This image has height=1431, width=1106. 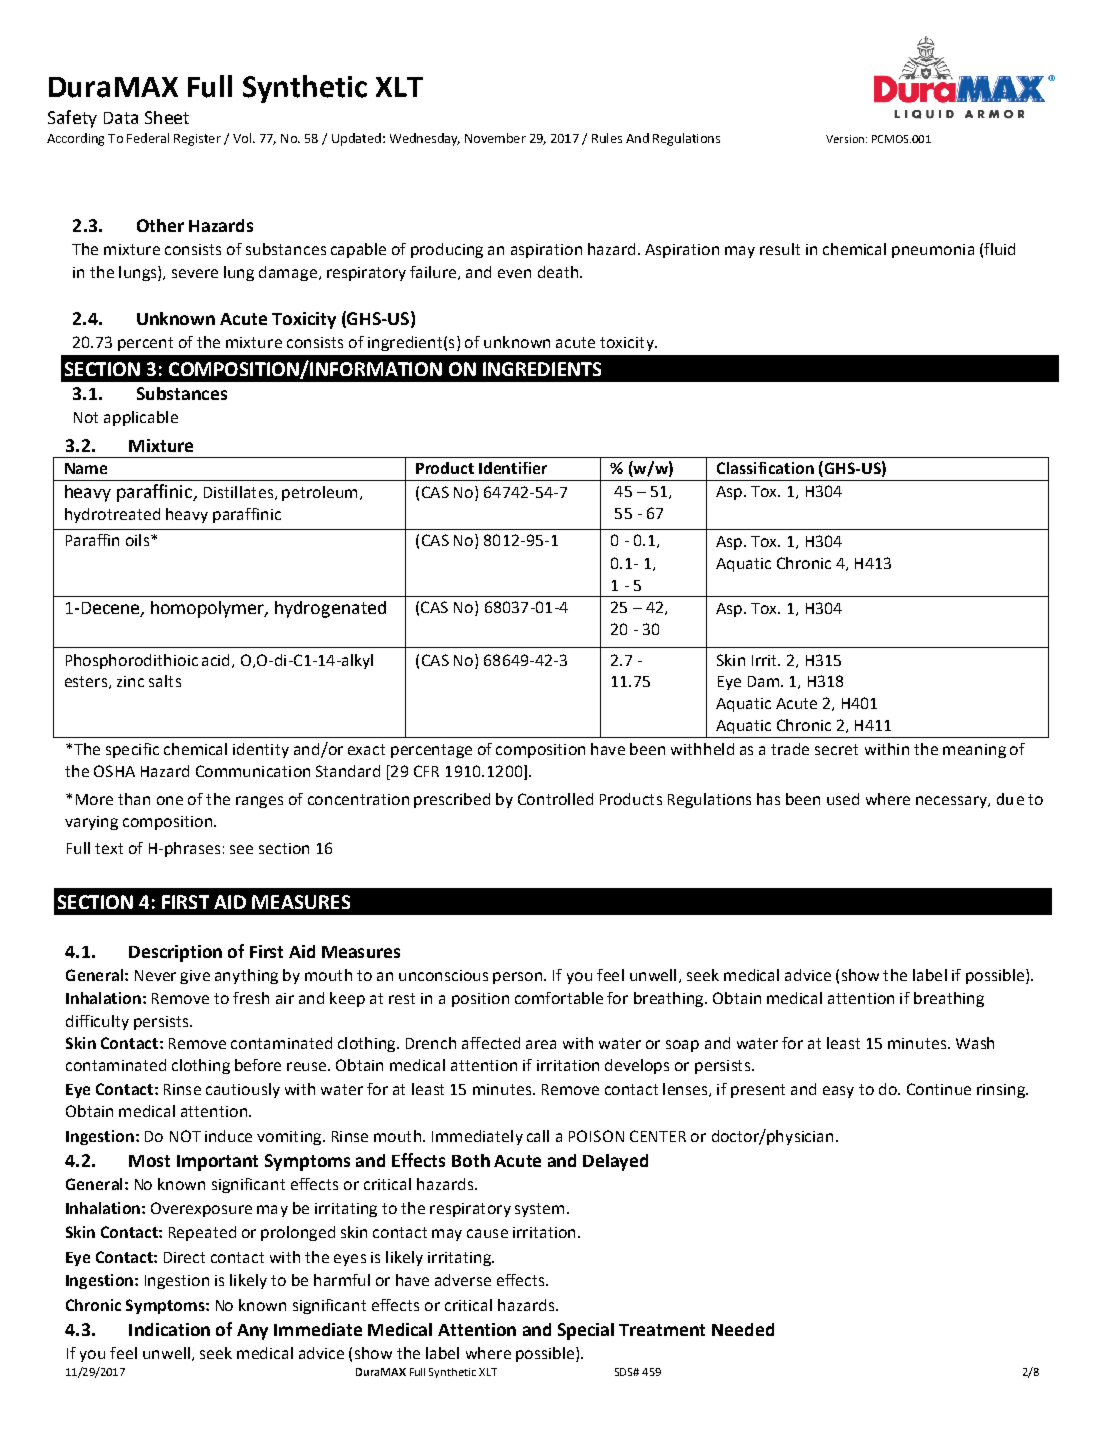 What do you see at coordinates (836, 749) in the image?
I see `secret` at bounding box center [836, 749].
